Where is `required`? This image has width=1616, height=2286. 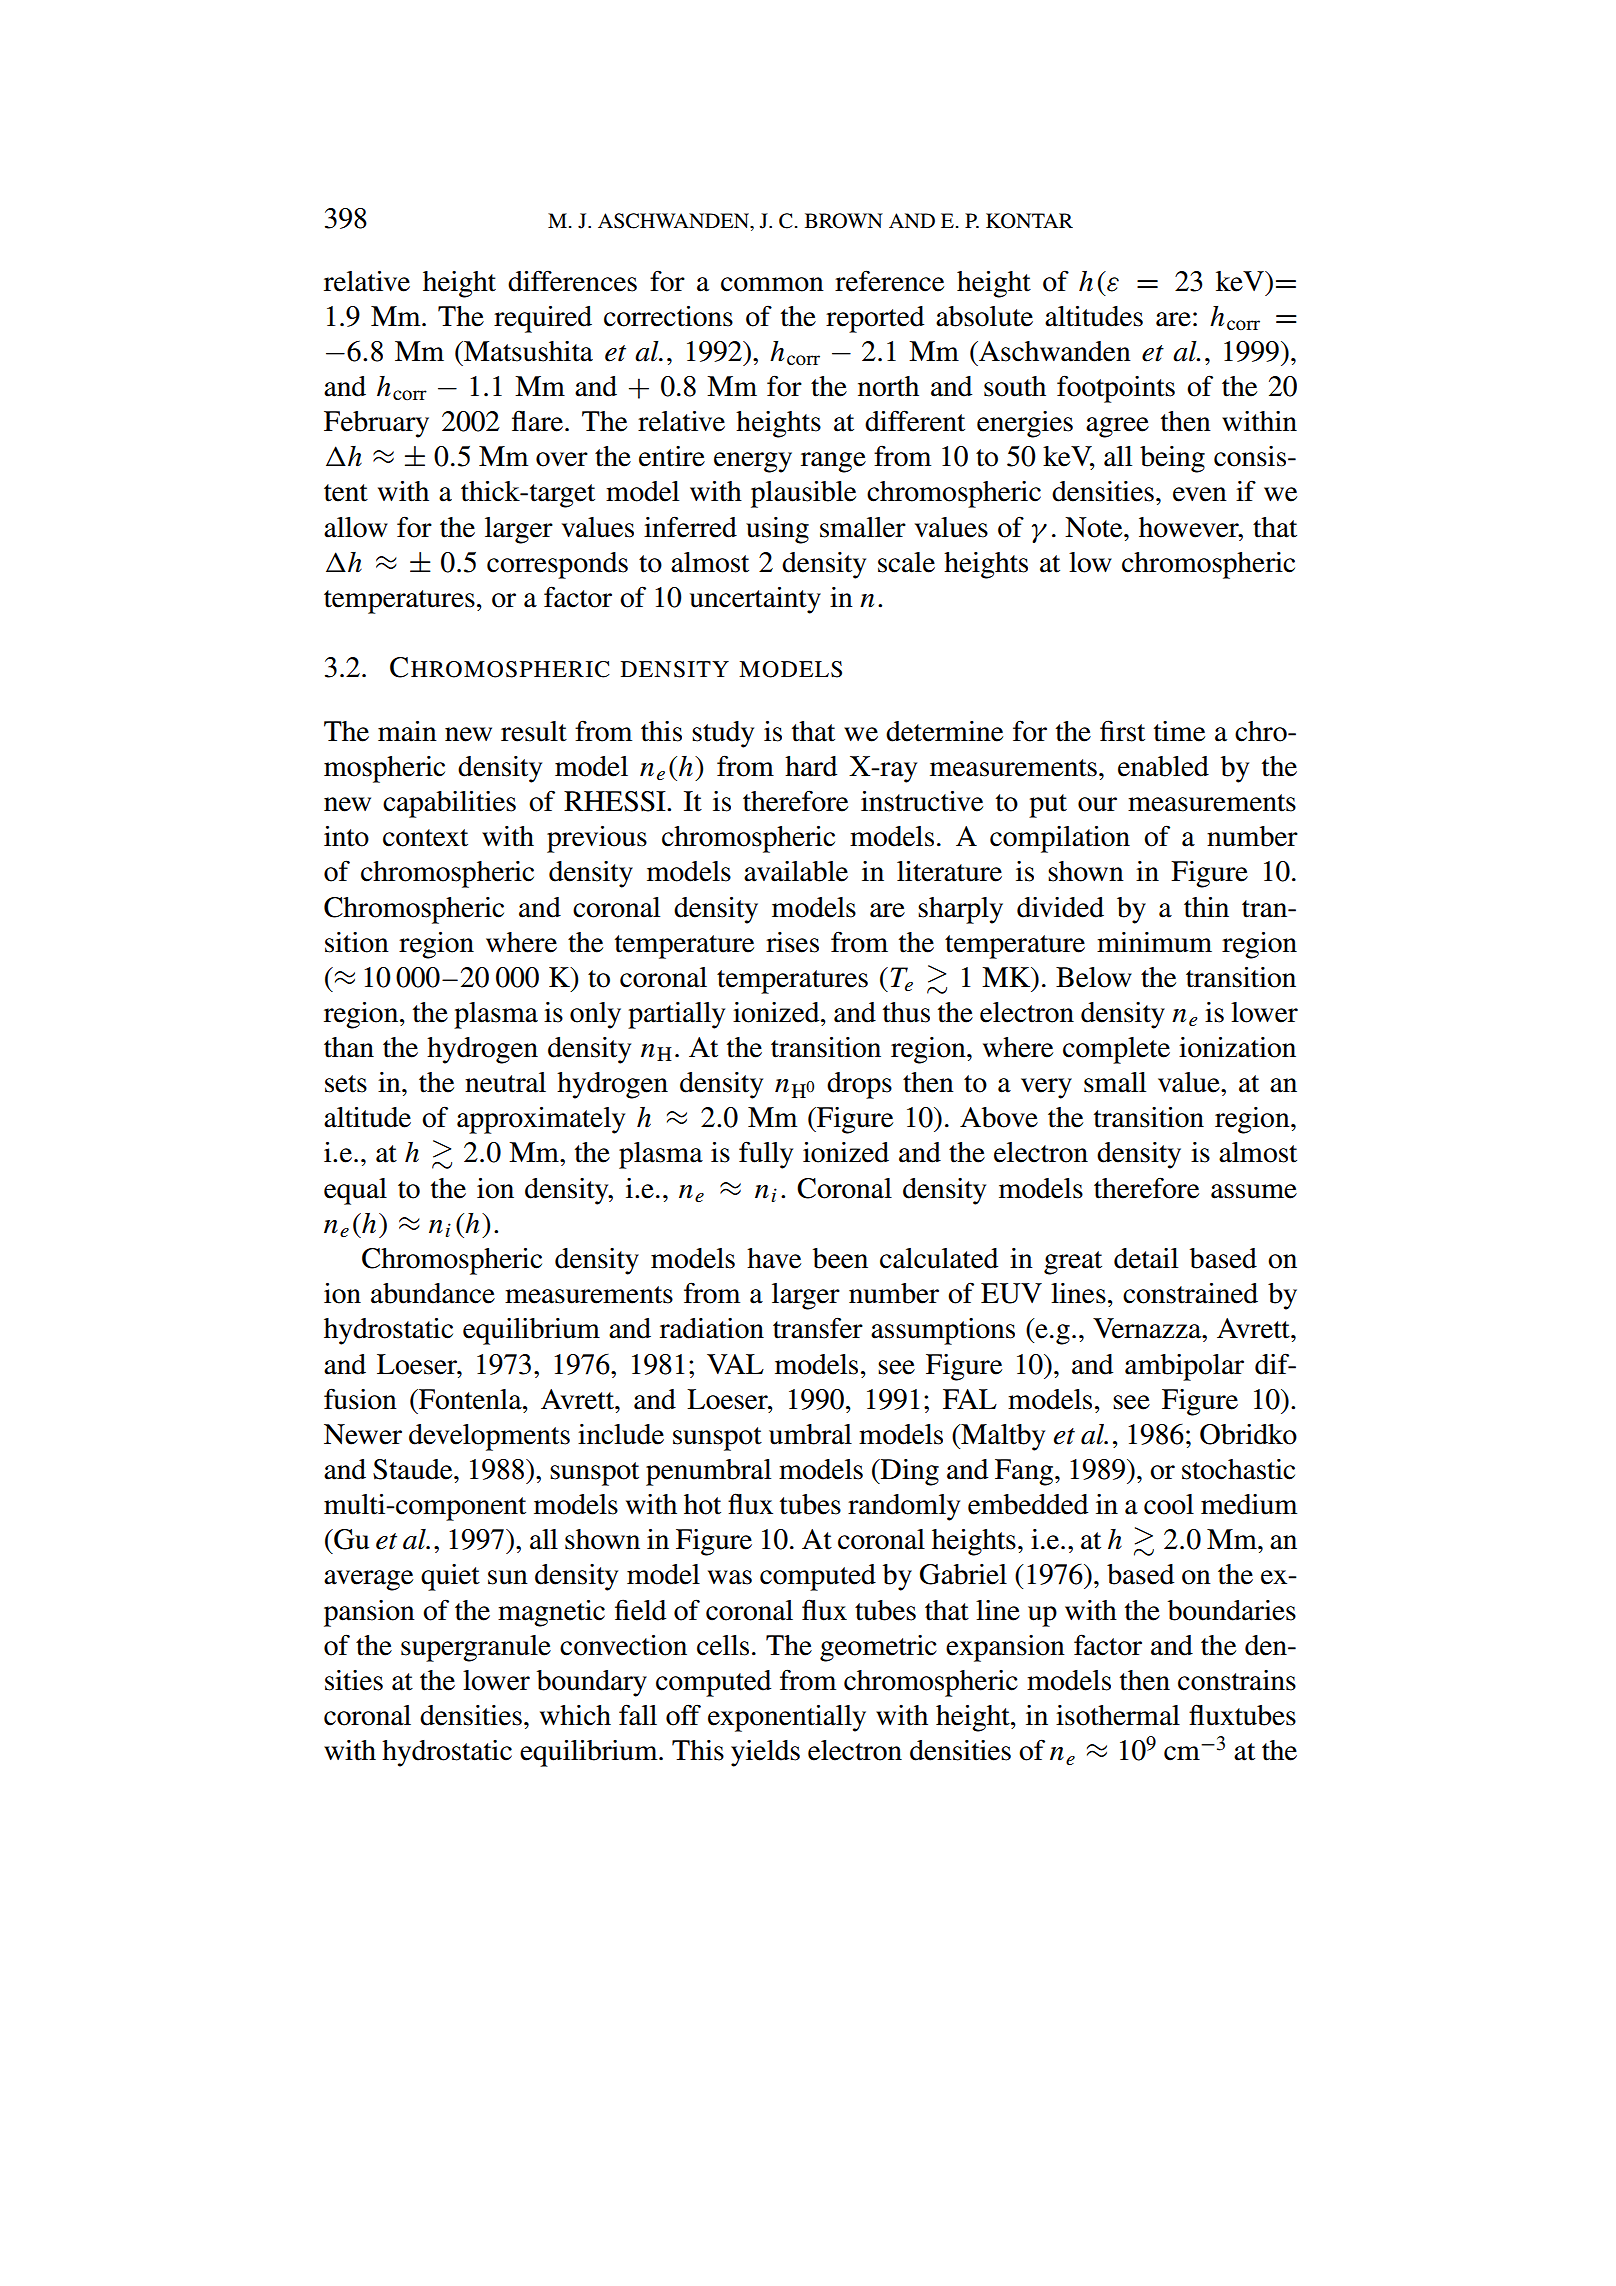 required is located at coordinates (543, 319).
